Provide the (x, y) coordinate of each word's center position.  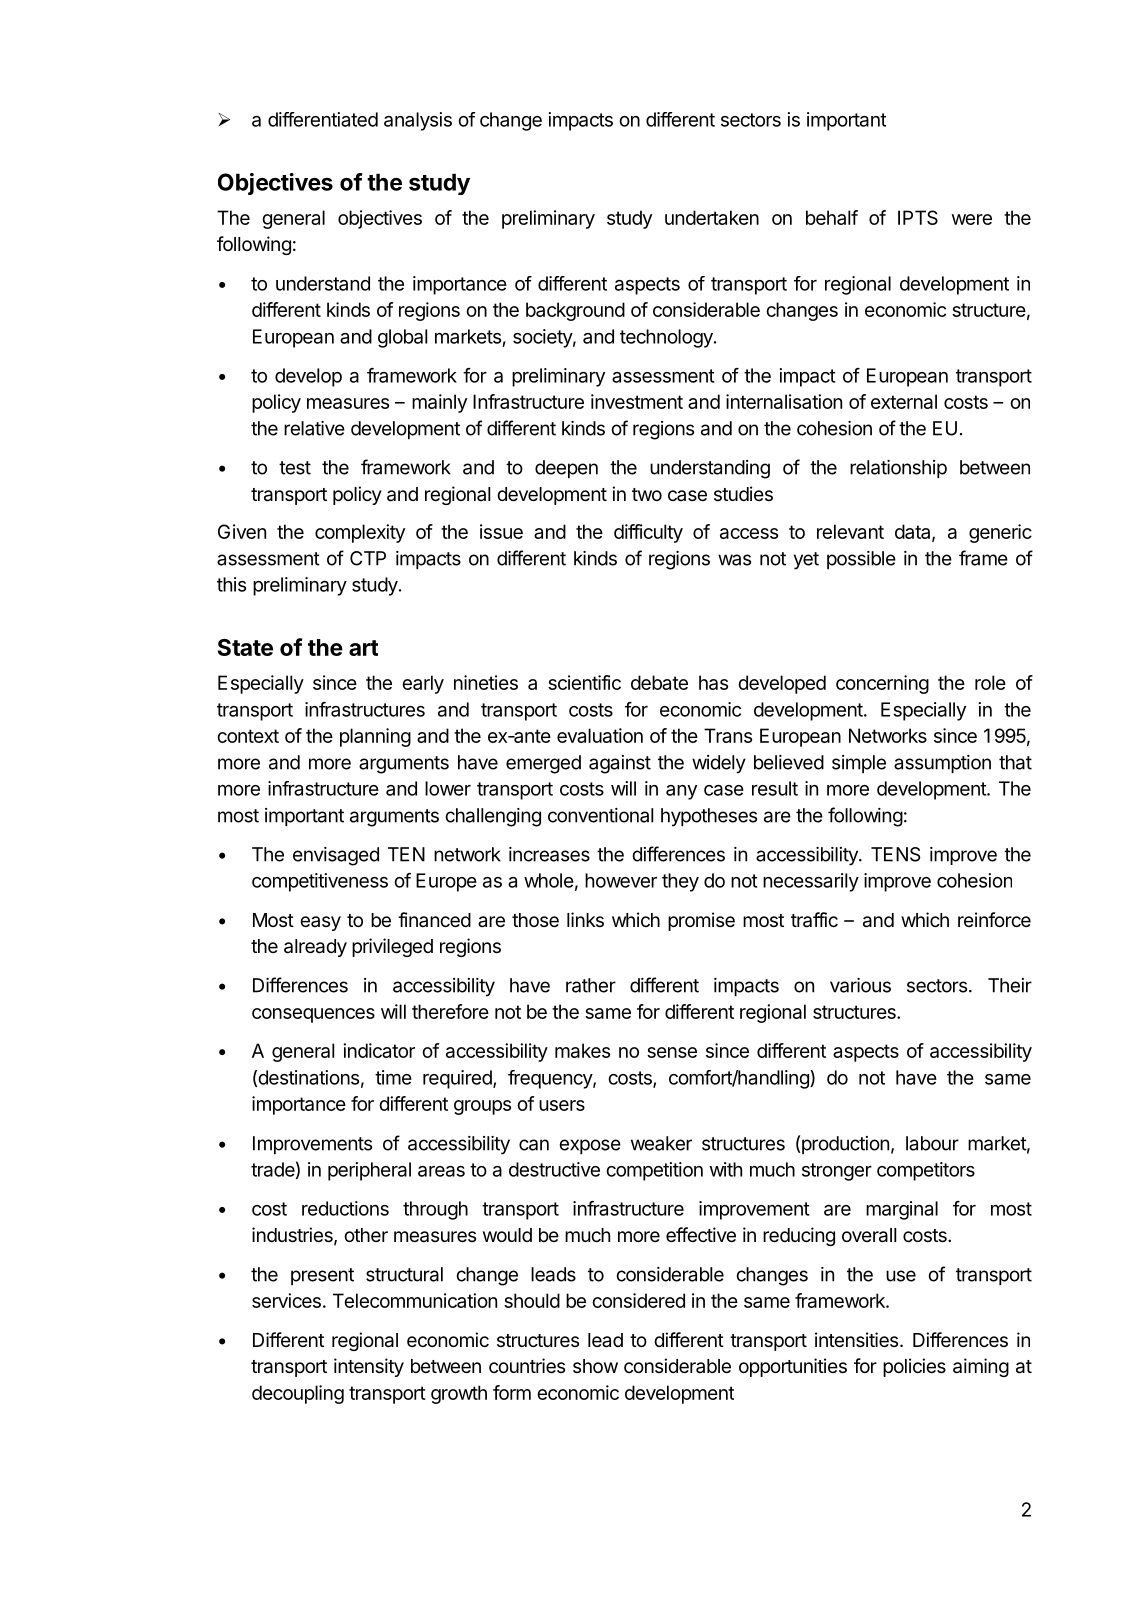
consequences (313, 1015)
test (295, 468)
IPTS (918, 217)
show (595, 1366)
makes (582, 1050)
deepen (566, 469)
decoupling (298, 1394)
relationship (898, 469)
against (620, 764)
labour (932, 1143)
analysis (418, 121)
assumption (942, 764)
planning (375, 737)
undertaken (712, 217)
